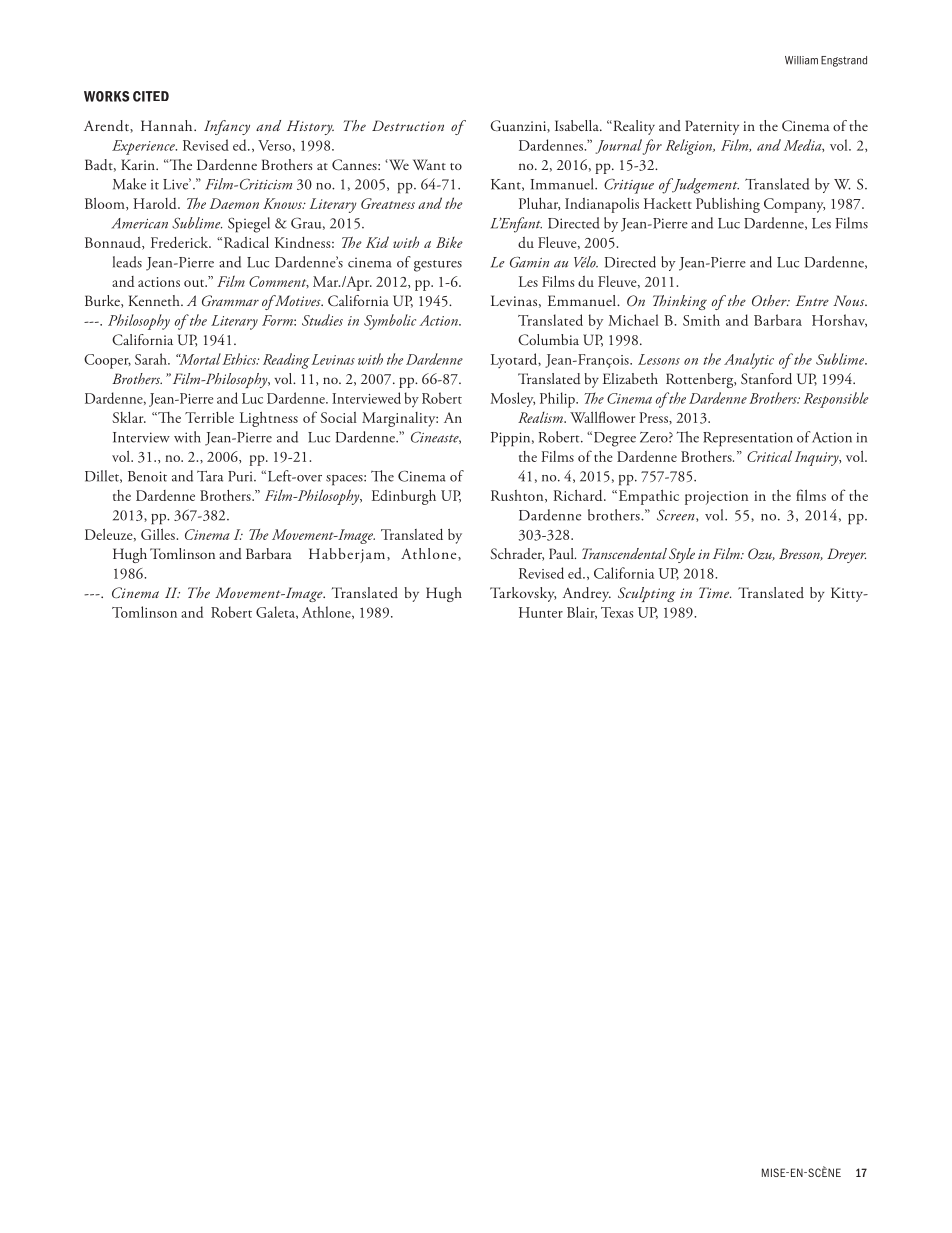 The image size is (952, 1233). I want to click on Critical, so click(769, 456).
